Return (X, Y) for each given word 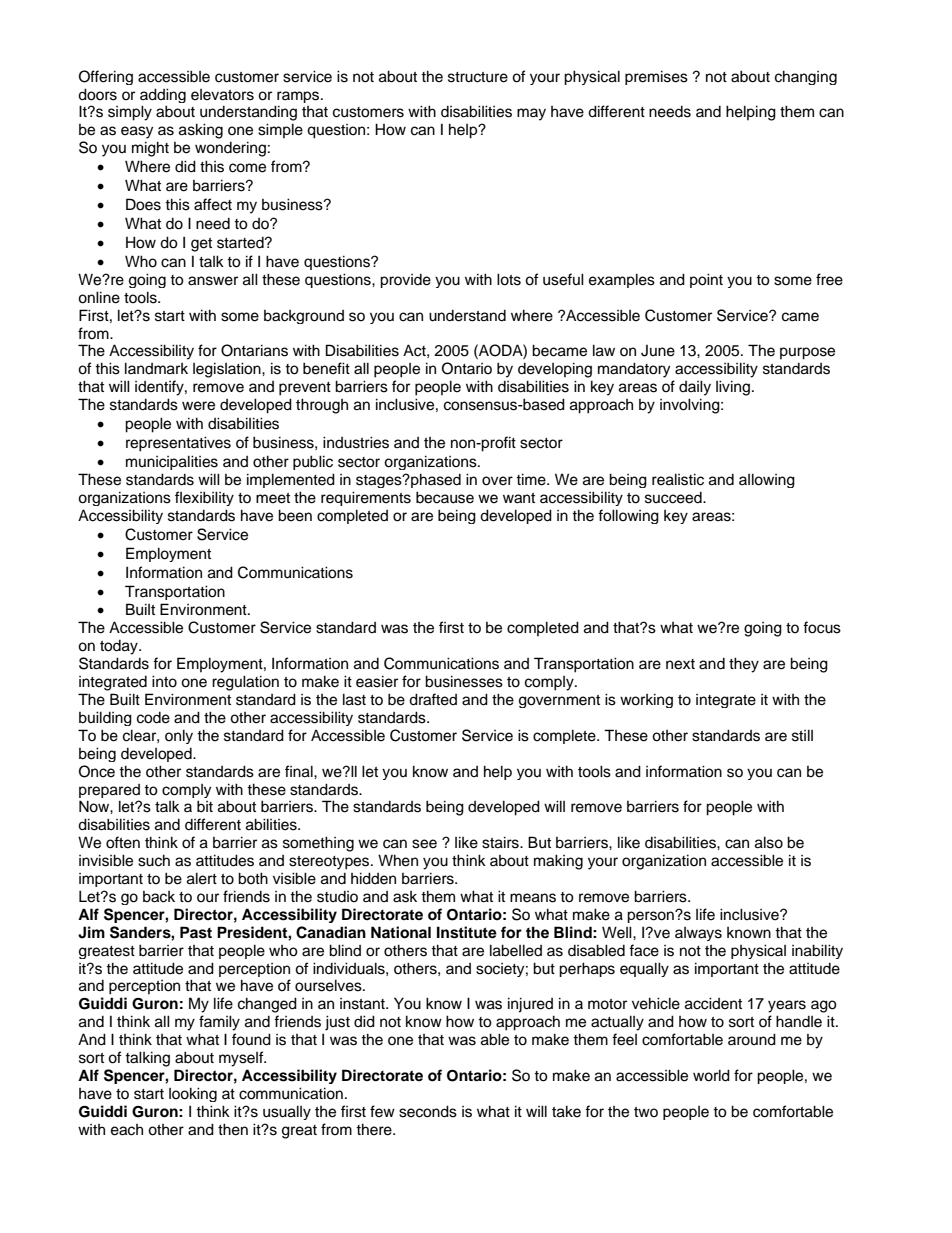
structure (478, 77)
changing (806, 77)
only (179, 736)
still (802, 735)
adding (163, 95)
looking (193, 1094)
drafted (433, 699)
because (445, 497)
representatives (178, 444)
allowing (767, 480)
